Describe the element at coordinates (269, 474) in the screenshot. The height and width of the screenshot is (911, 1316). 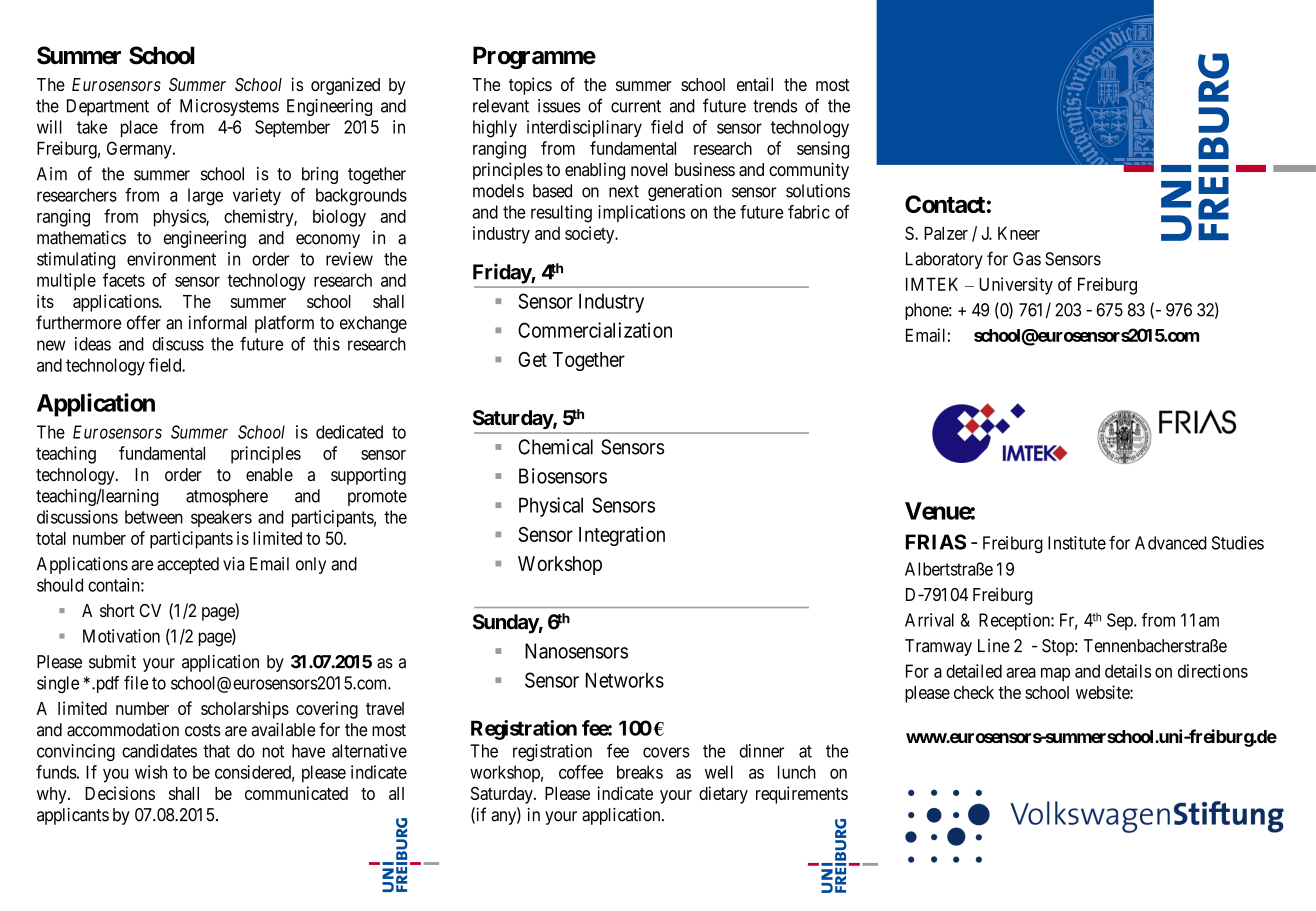
I see `enable` at that location.
